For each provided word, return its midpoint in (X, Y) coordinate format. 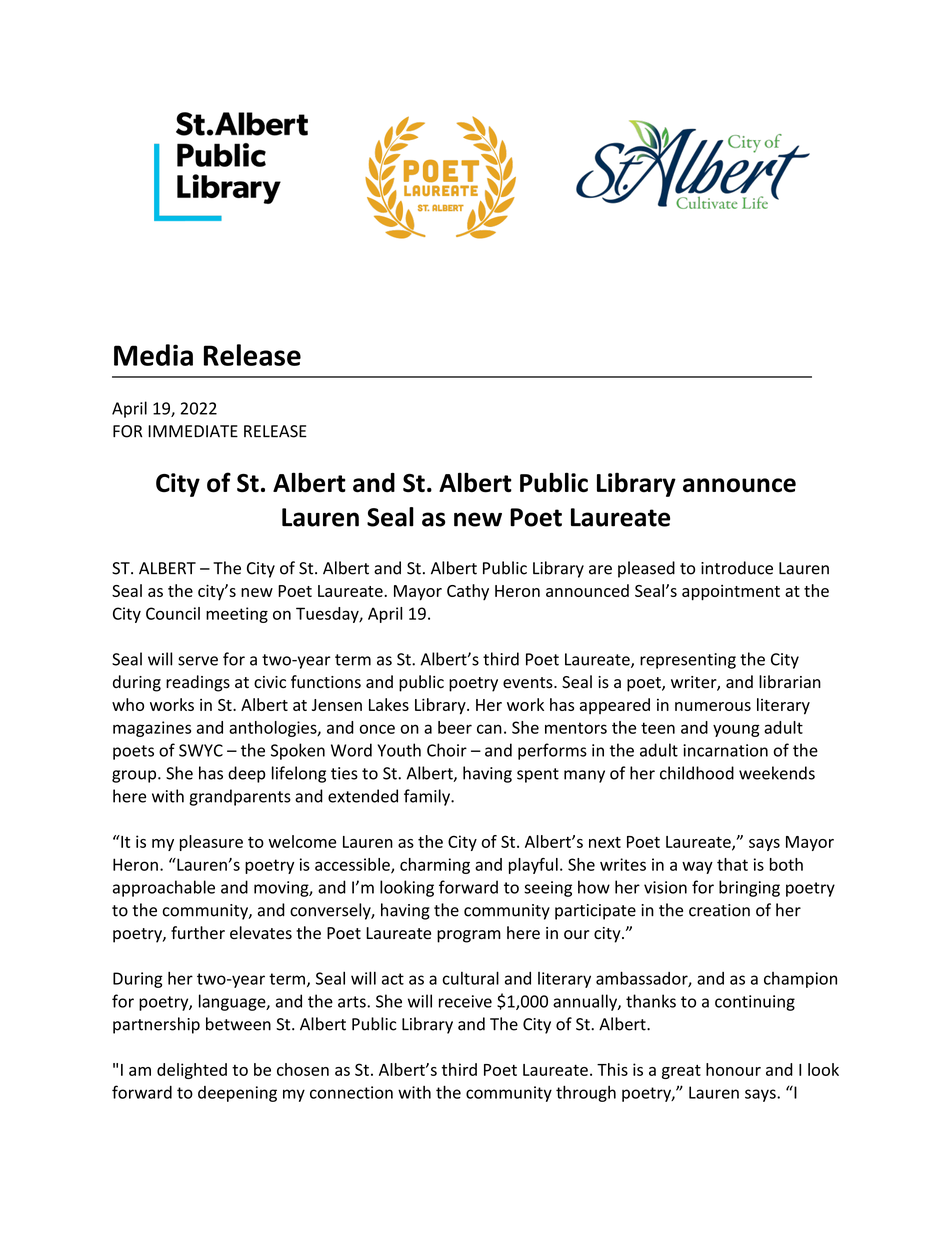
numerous (713, 706)
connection (351, 1092)
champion (800, 980)
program (469, 936)
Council (173, 613)
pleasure (211, 843)
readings (198, 683)
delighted (192, 1071)
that (732, 864)
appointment (731, 593)
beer (455, 727)
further (198, 933)
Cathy (468, 592)
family (428, 797)
